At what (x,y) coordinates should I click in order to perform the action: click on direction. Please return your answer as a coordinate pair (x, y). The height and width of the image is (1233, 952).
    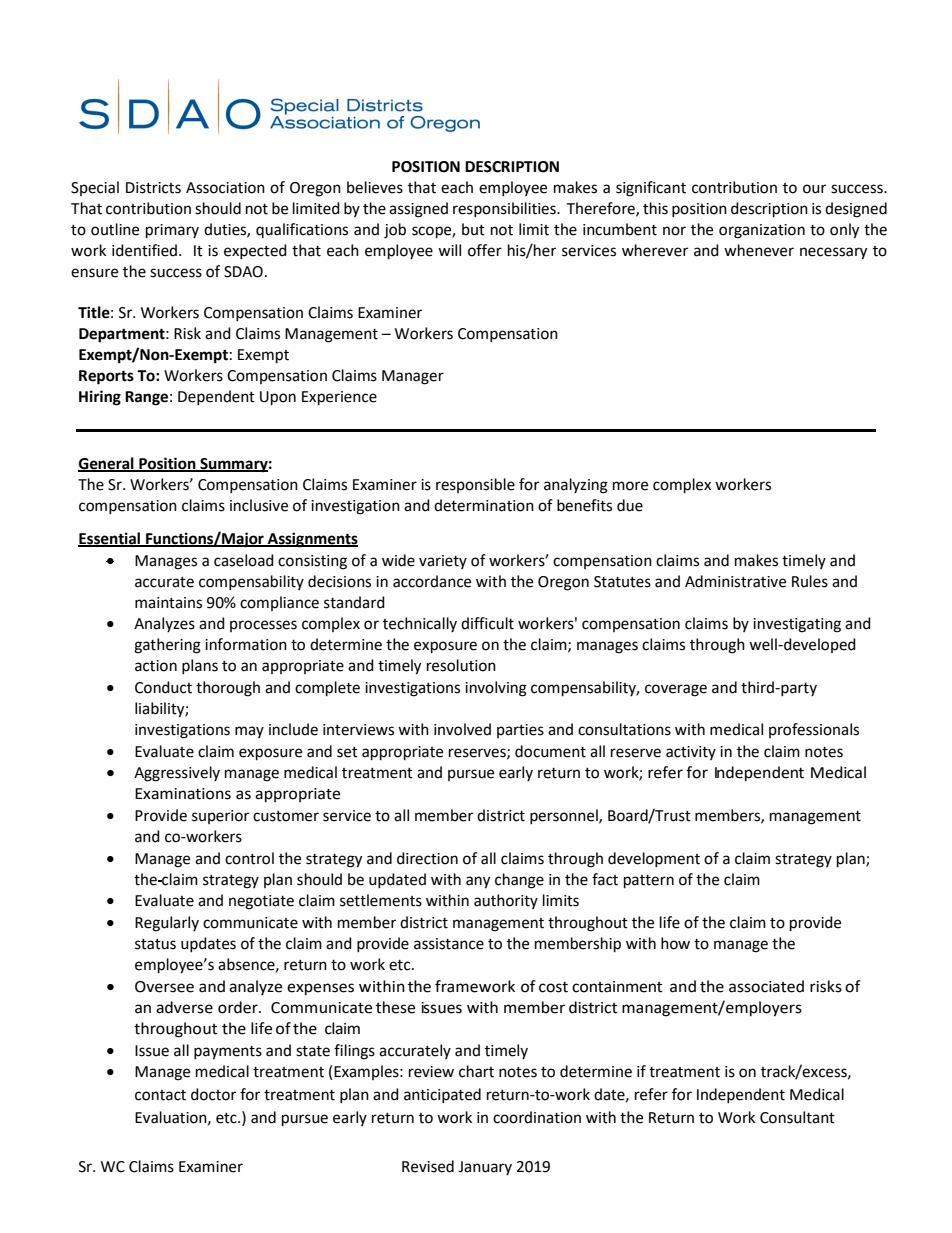
    Looking at the image, I should click on (427, 858).
